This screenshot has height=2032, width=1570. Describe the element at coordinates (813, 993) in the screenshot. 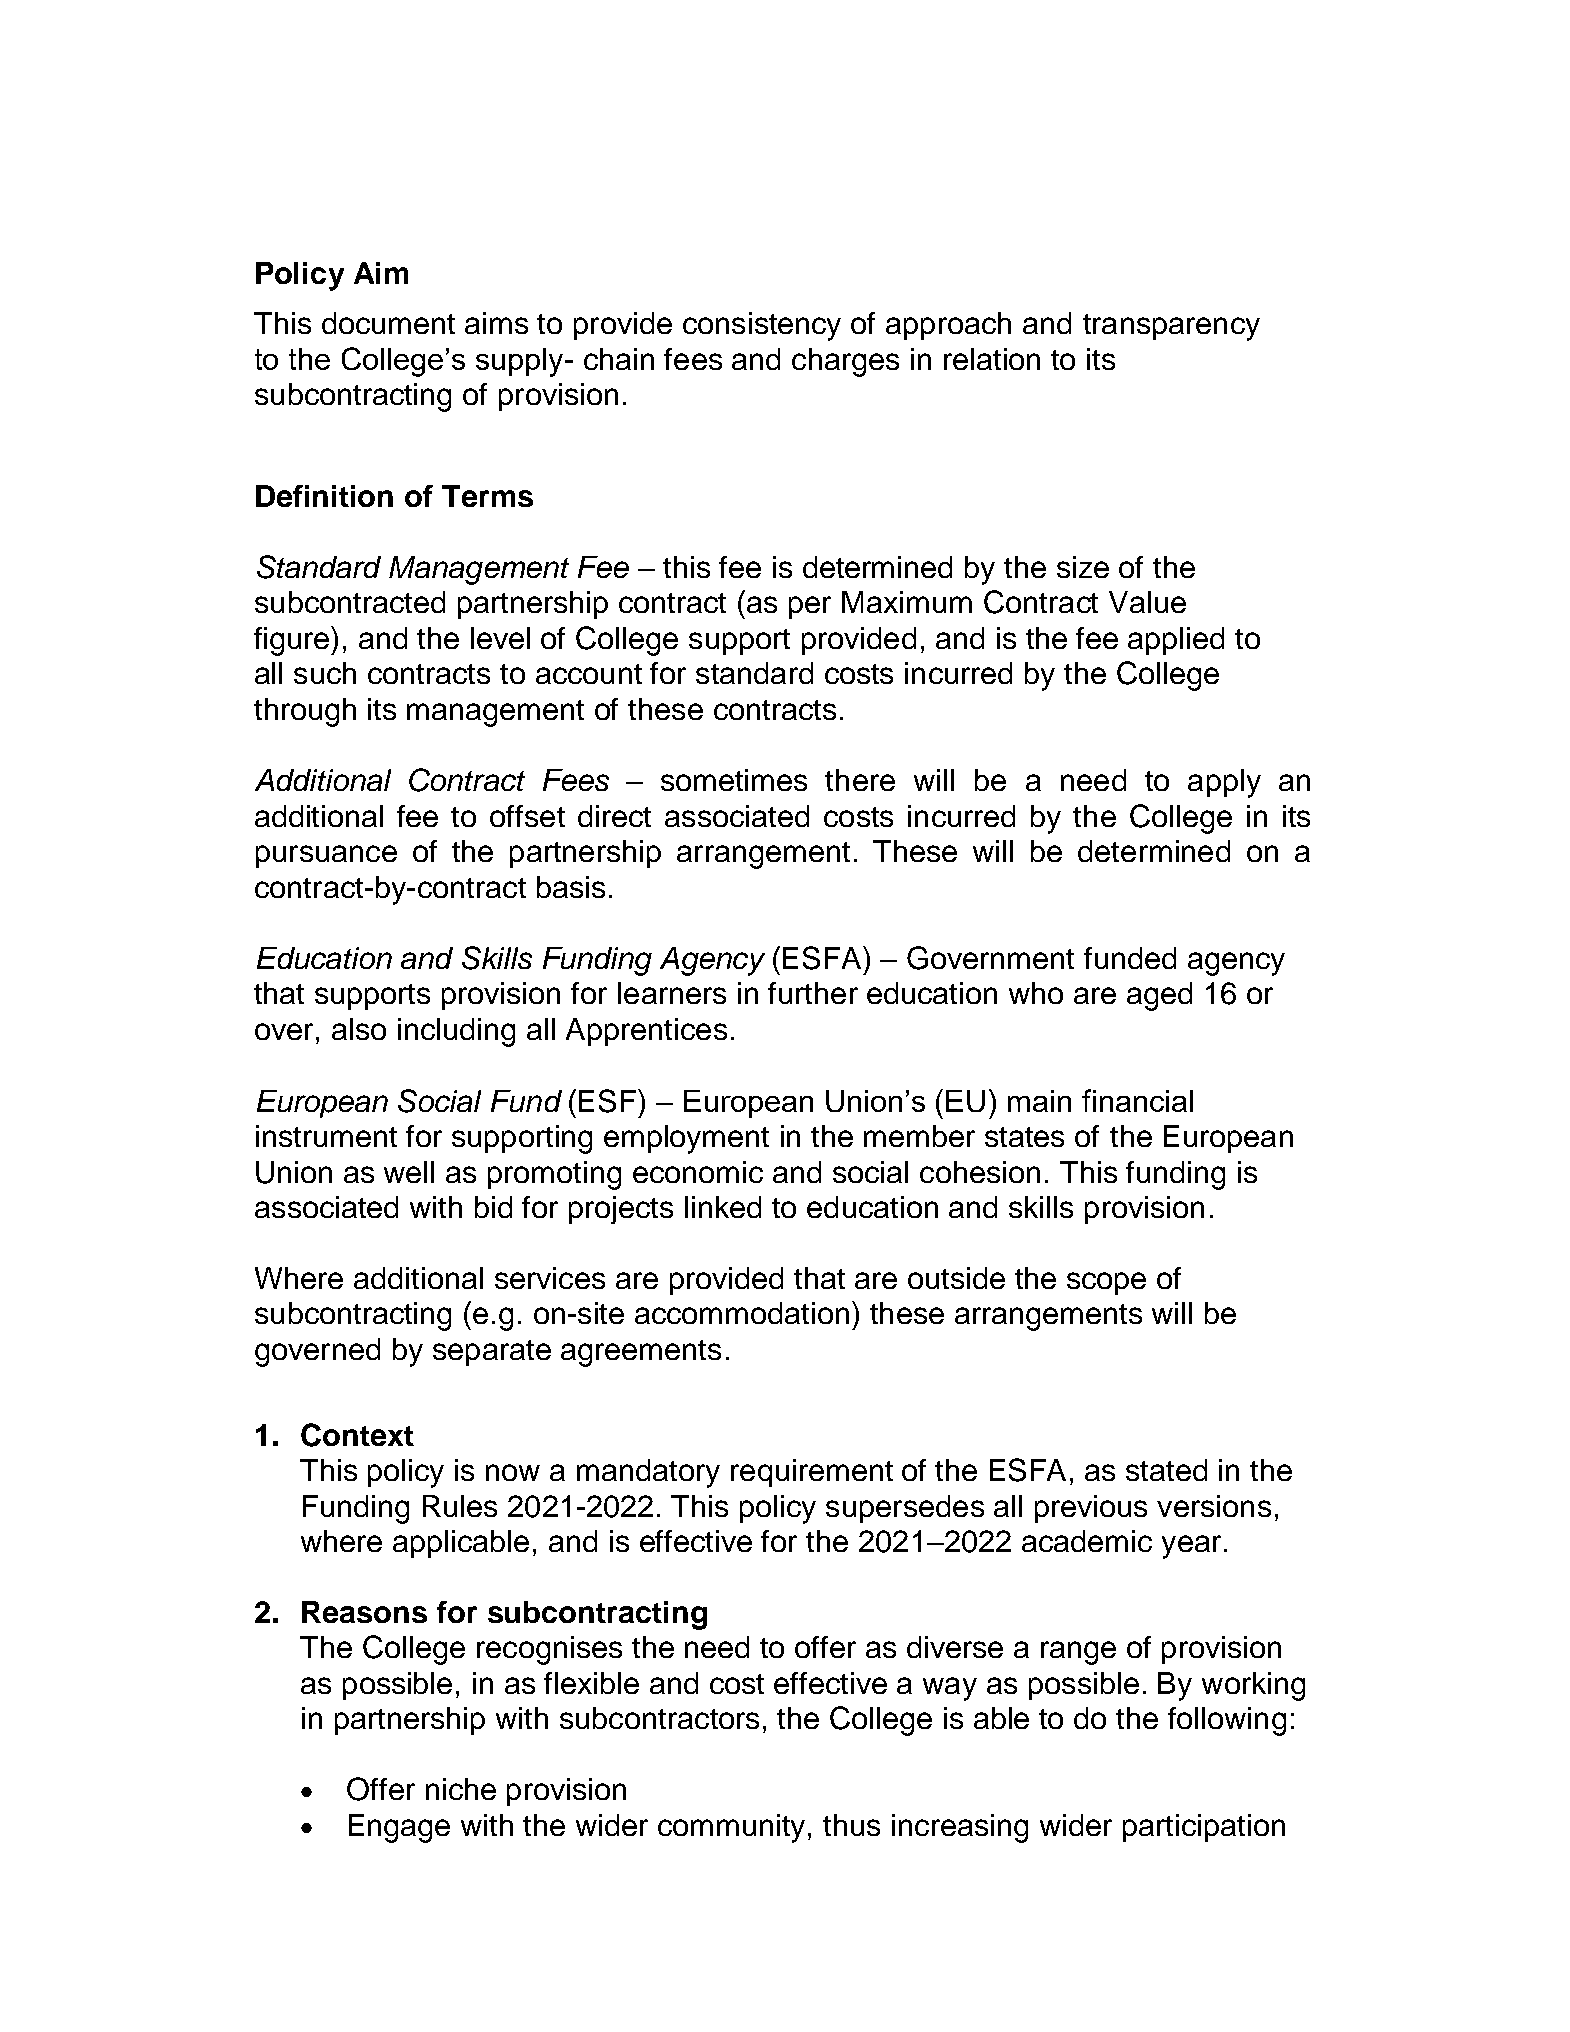

I see `further` at that location.
